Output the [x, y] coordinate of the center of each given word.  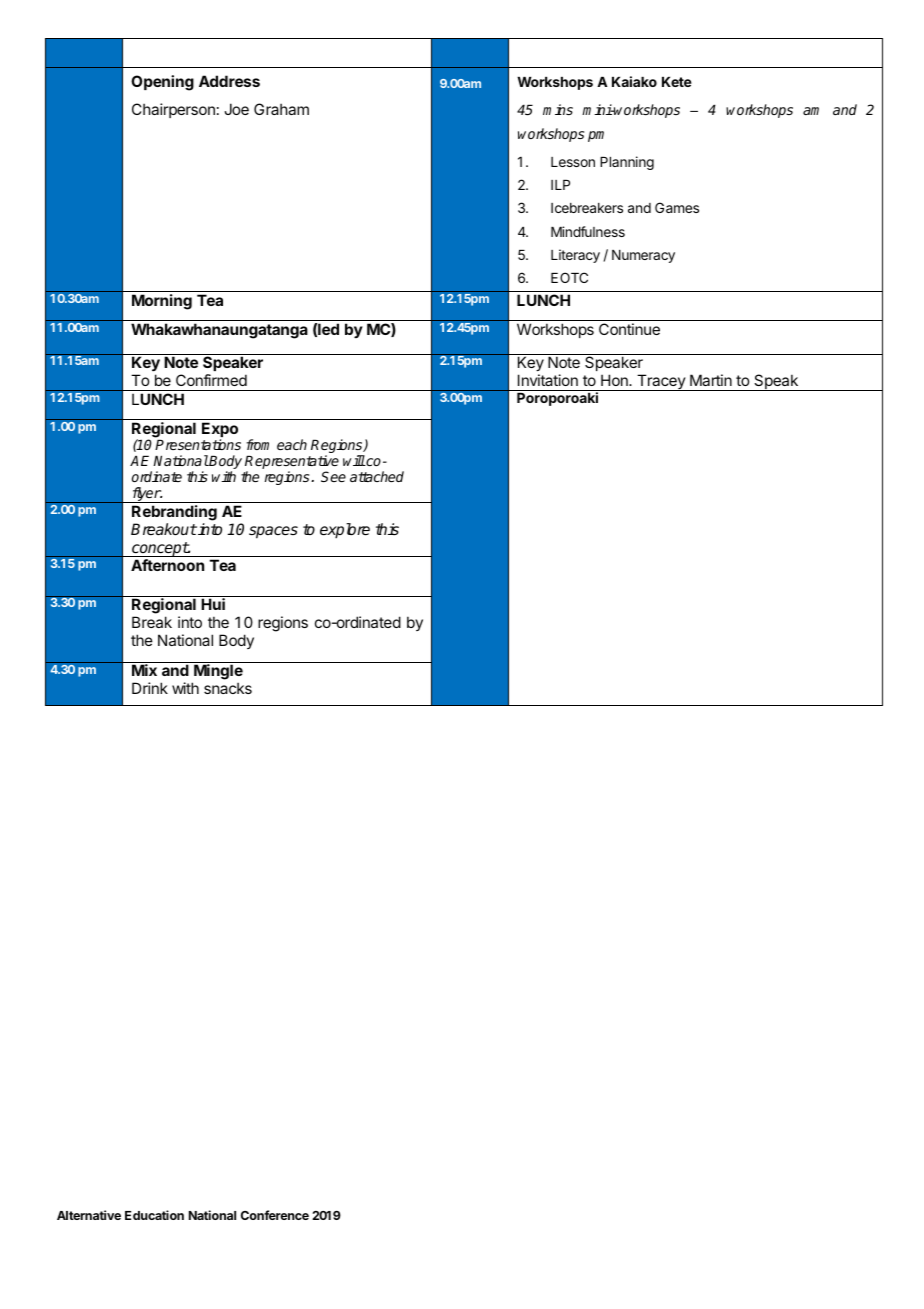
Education [154, 1215]
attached [377, 476]
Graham [281, 109]
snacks [228, 688]
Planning [627, 163]
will [354, 460]
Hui [213, 604]
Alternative [89, 1215]
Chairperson [173, 110]
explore [345, 531]
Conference [275, 1215]
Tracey [661, 382]
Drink [150, 688]
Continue [629, 329]
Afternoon [167, 565]
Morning [162, 302]
